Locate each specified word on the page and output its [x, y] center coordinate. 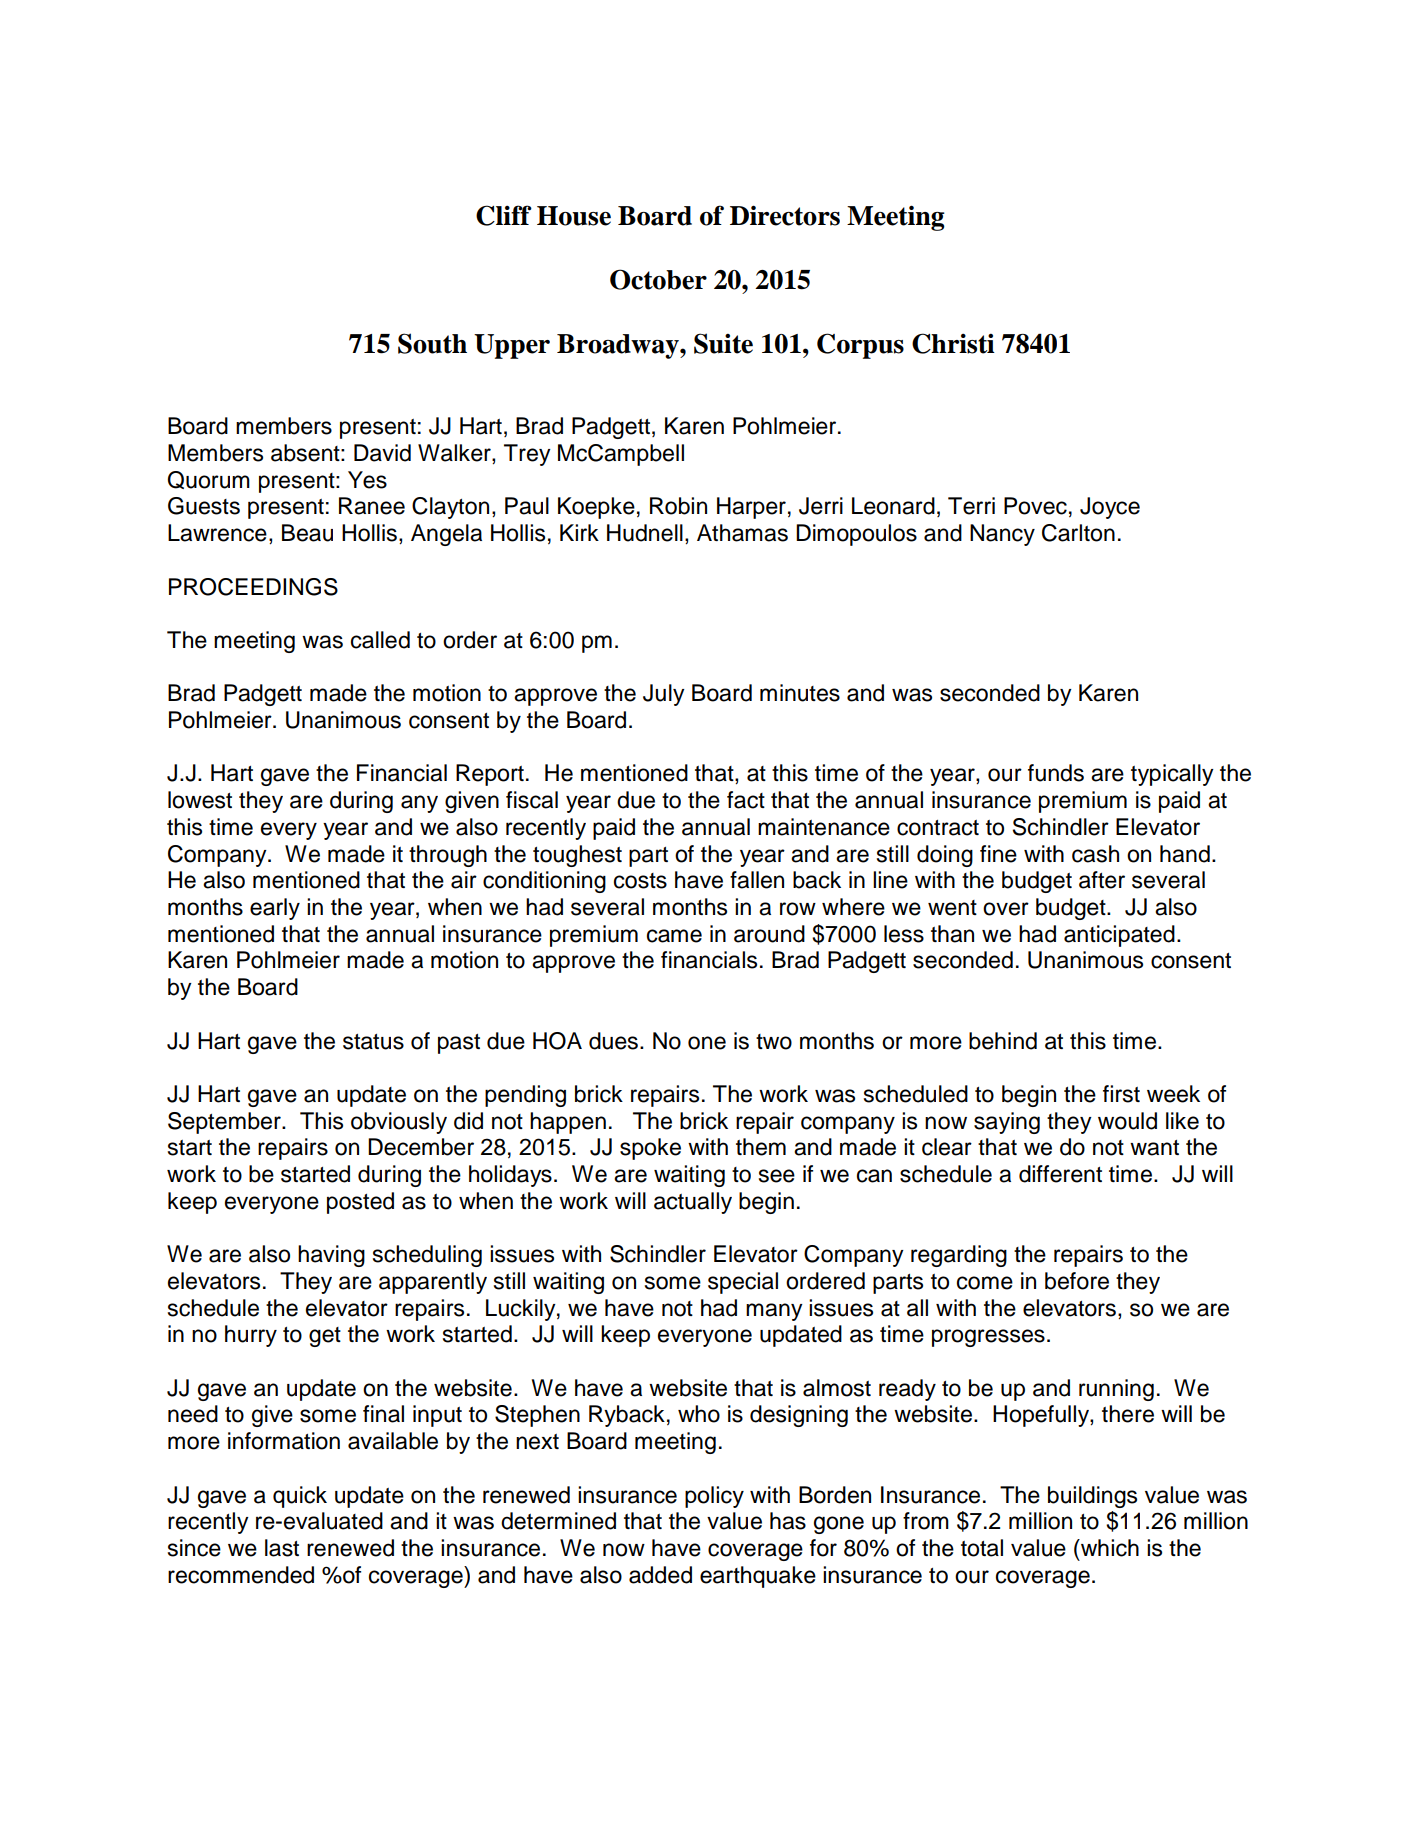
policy [714, 1497]
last [282, 1548]
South [432, 343]
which [1109, 1548]
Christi [953, 343]
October [658, 279]
